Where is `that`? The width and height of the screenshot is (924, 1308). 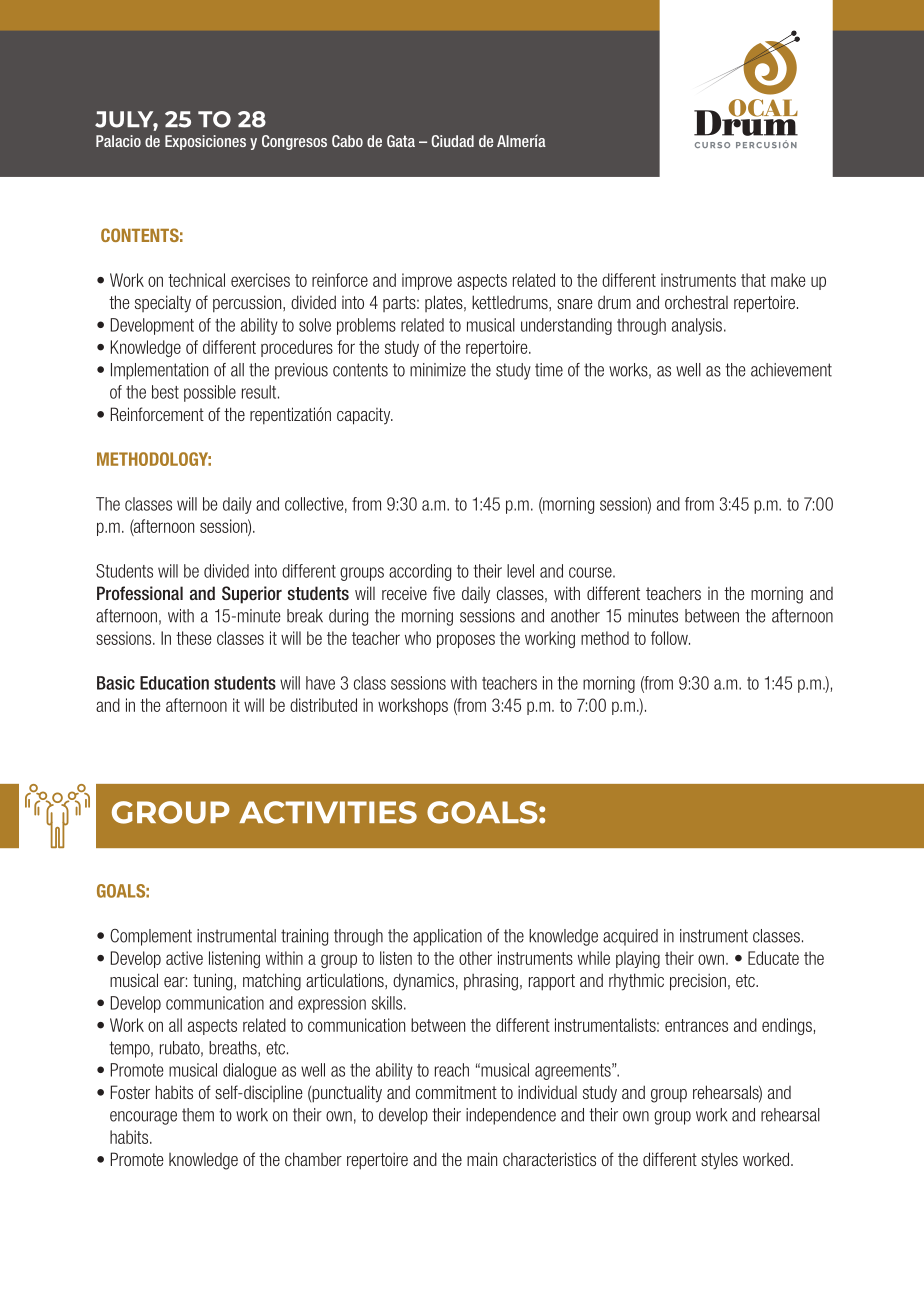
that is located at coordinates (753, 280).
